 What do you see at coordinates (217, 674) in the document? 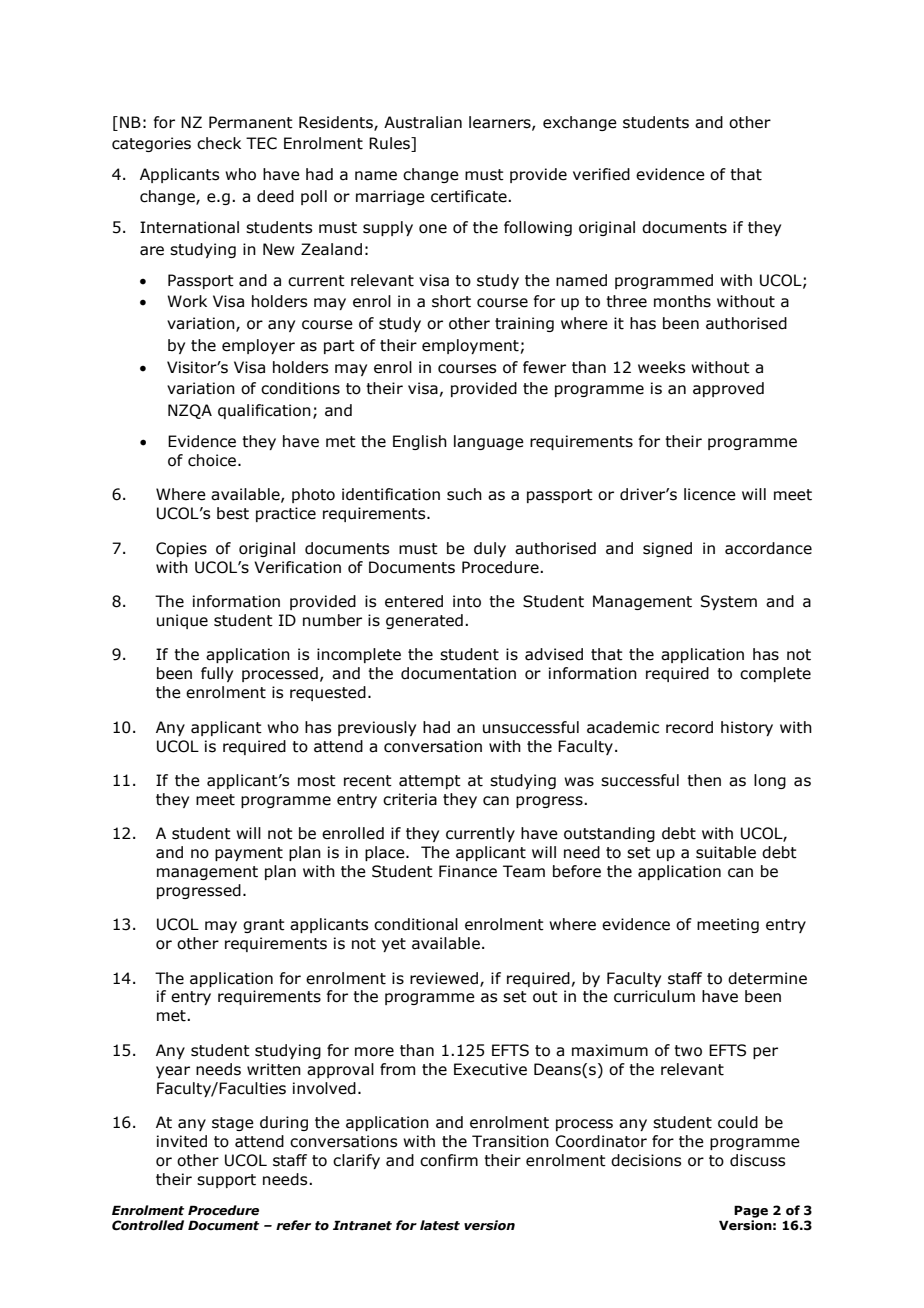
I see `fully` at bounding box center [217, 674].
